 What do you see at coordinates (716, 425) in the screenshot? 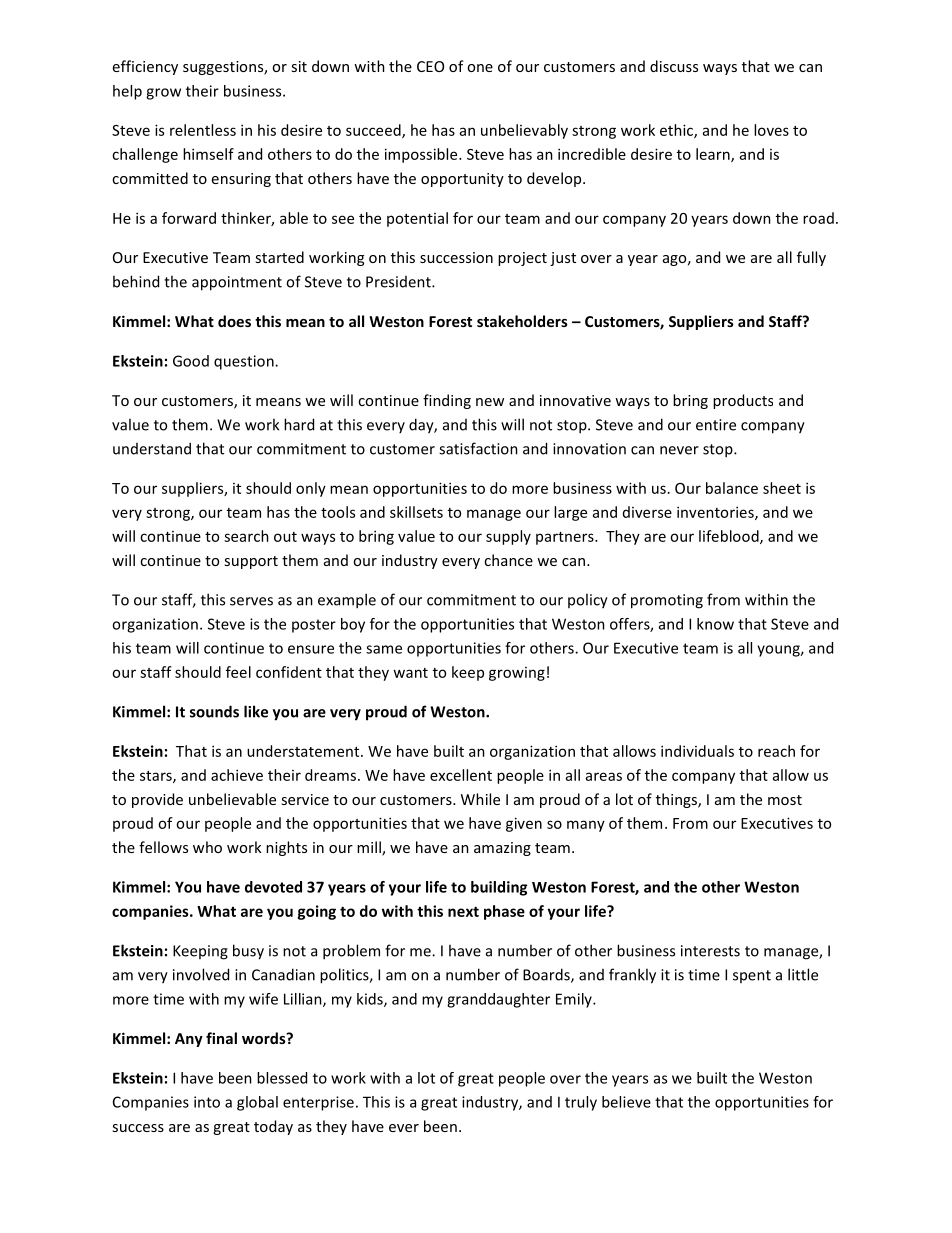
I see `entire` at bounding box center [716, 425].
